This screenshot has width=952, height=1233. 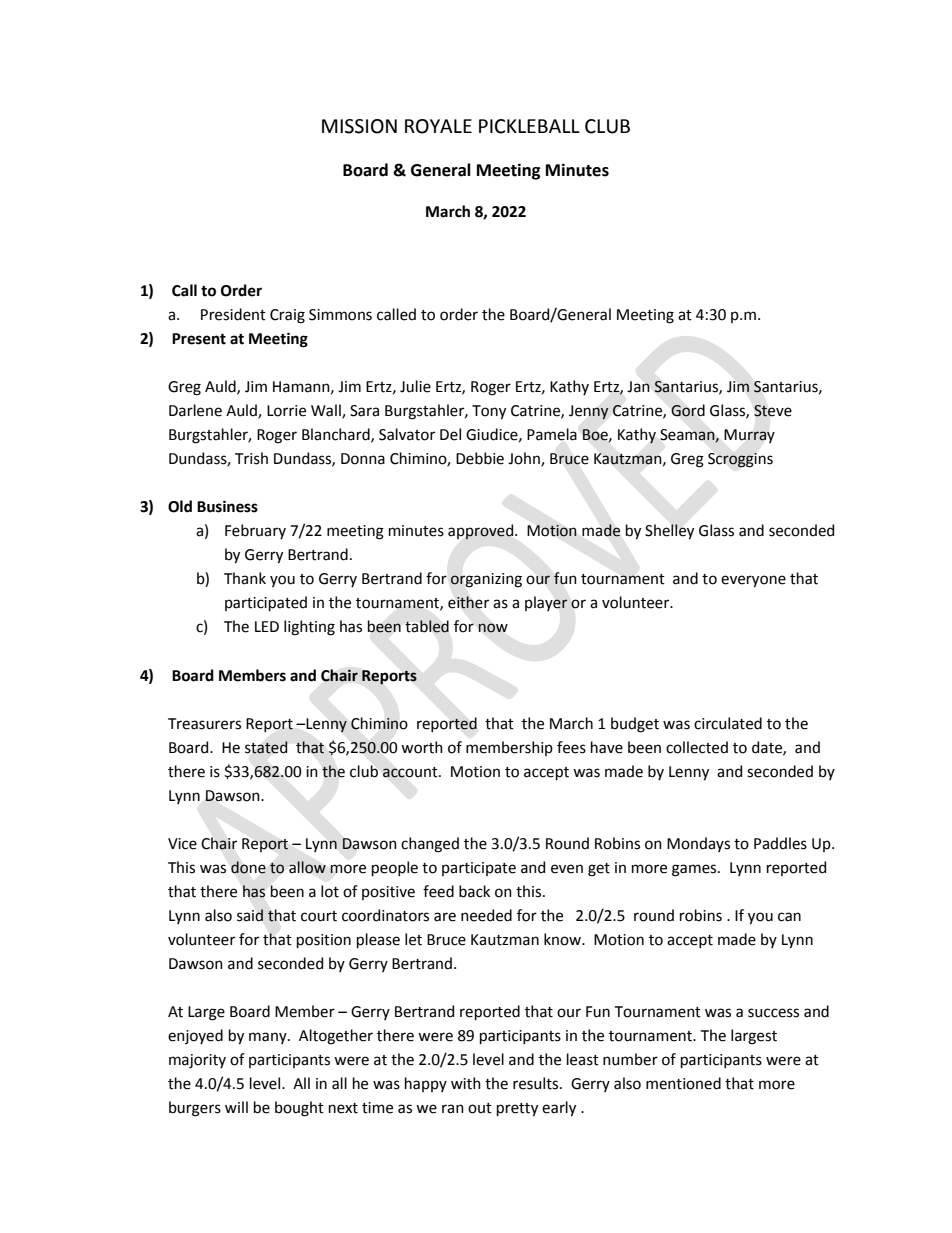 What do you see at coordinates (438, 126) in the screenshot?
I see `ROYALE` at bounding box center [438, 126].
